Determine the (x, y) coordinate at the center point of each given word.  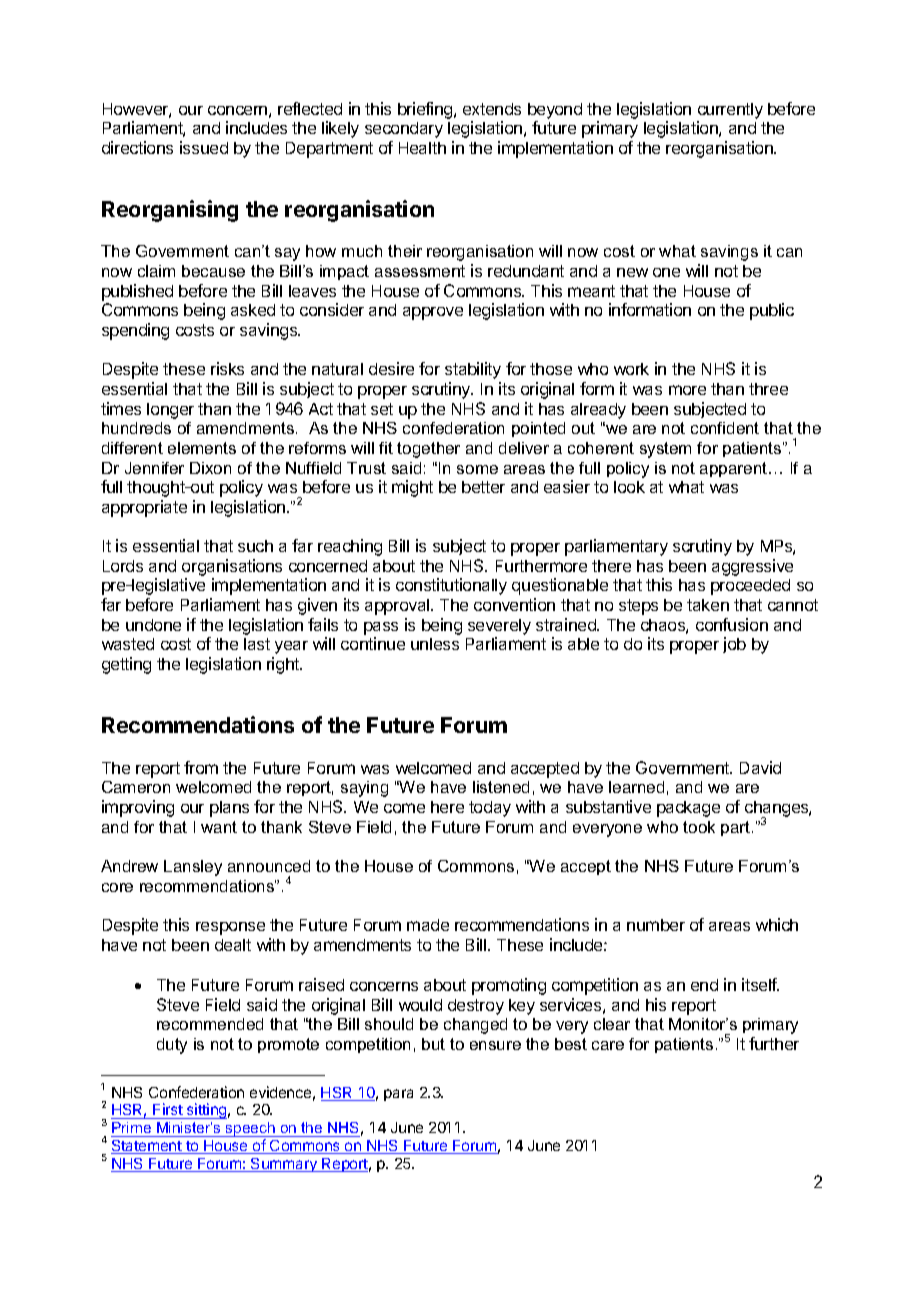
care (608, 1045)
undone (153, 625)
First (168, 1111)
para (398, 1095)
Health (422, 148)
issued (204, 147)
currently (730, 111)
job (734, 645)
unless (435, 644)
